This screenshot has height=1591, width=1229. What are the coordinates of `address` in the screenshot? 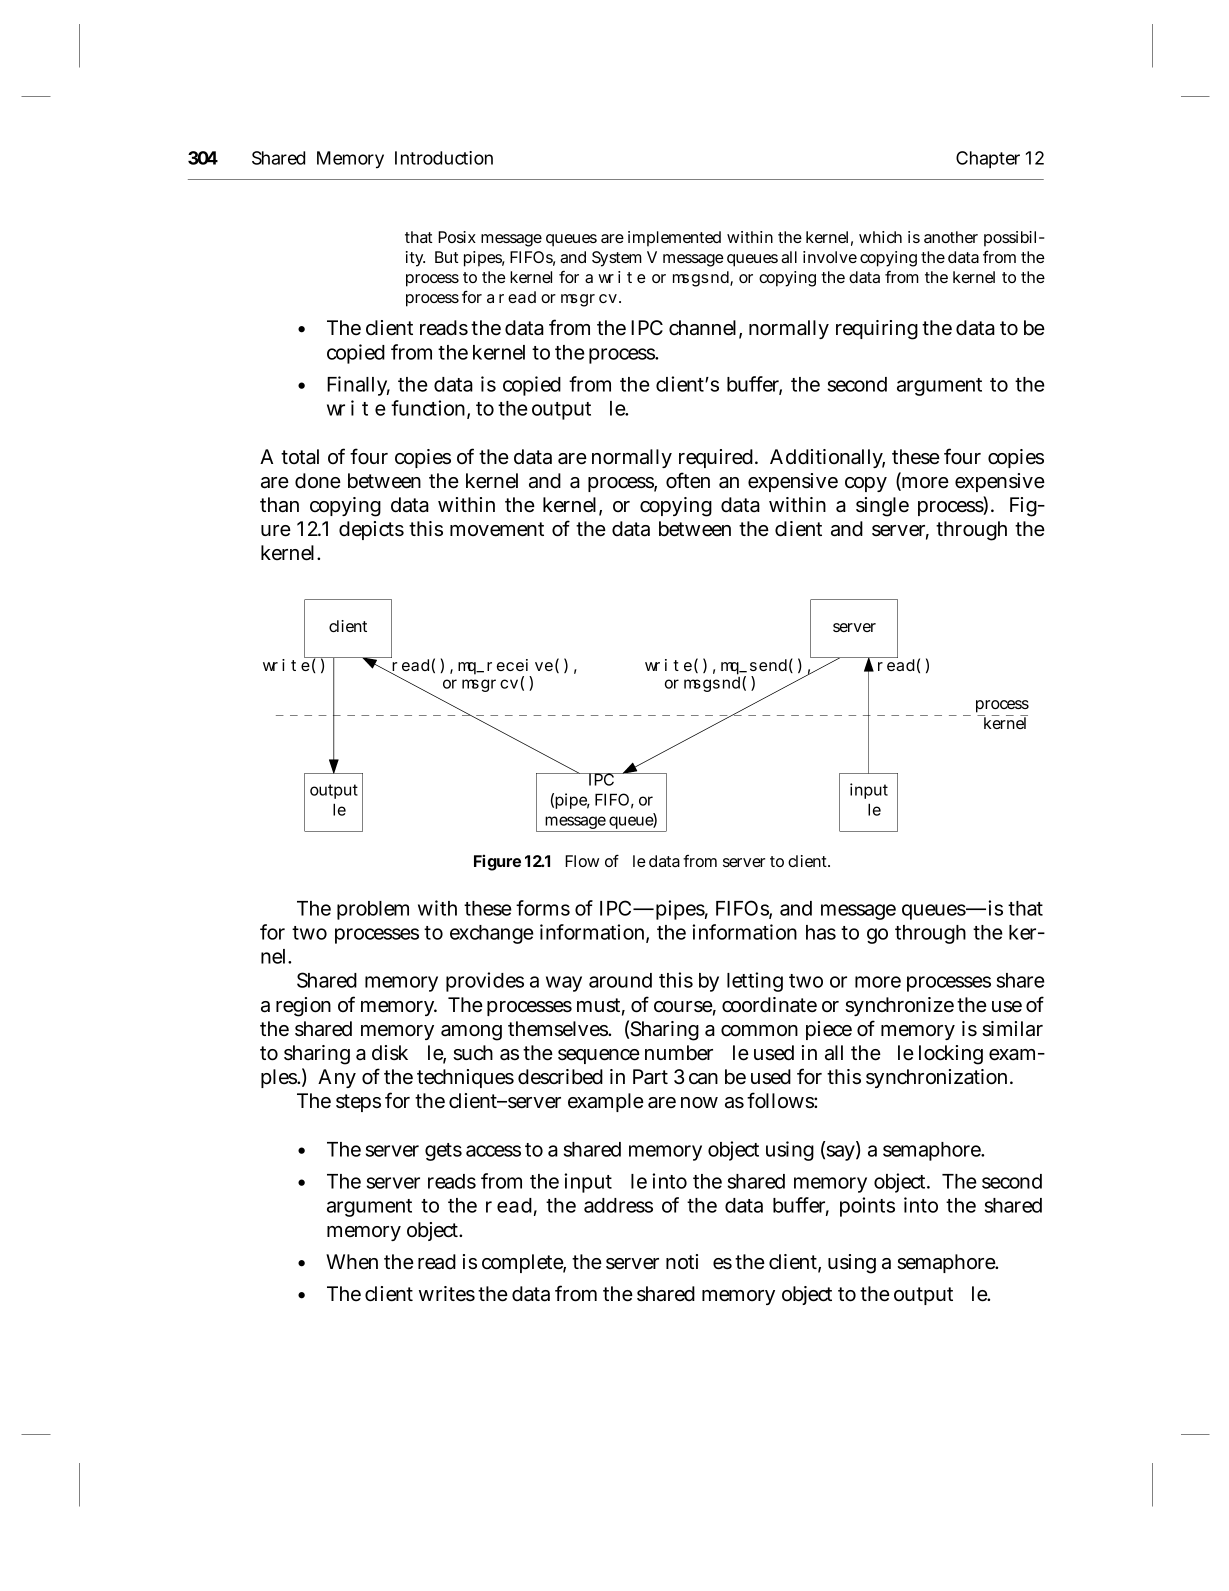 It's located at (618, 1205).
